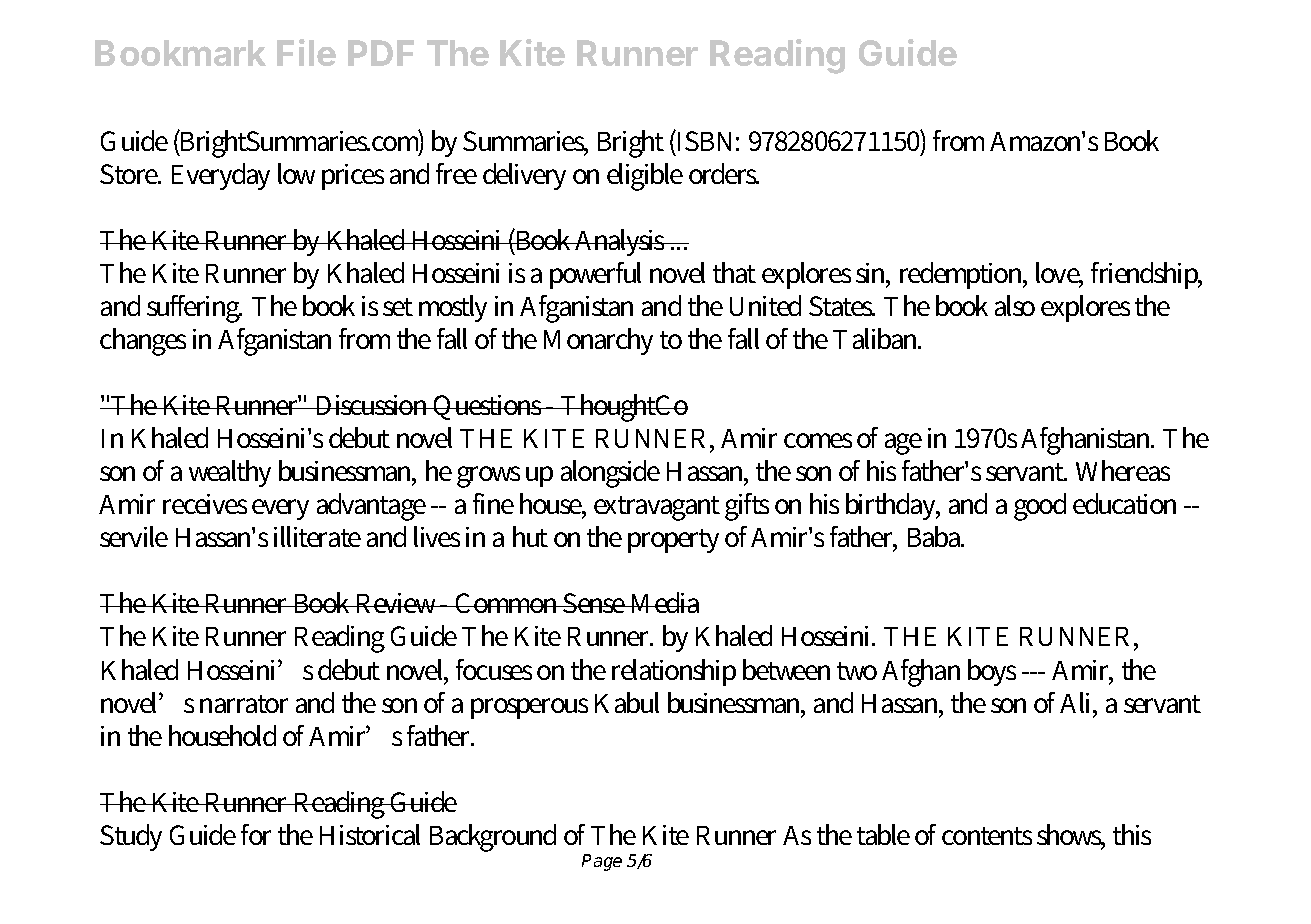 Image resolution: width=1311 pixels, height=924 pixels. Describe the element at coordinates (724, 173) in the page. I see `orders` at that location.
